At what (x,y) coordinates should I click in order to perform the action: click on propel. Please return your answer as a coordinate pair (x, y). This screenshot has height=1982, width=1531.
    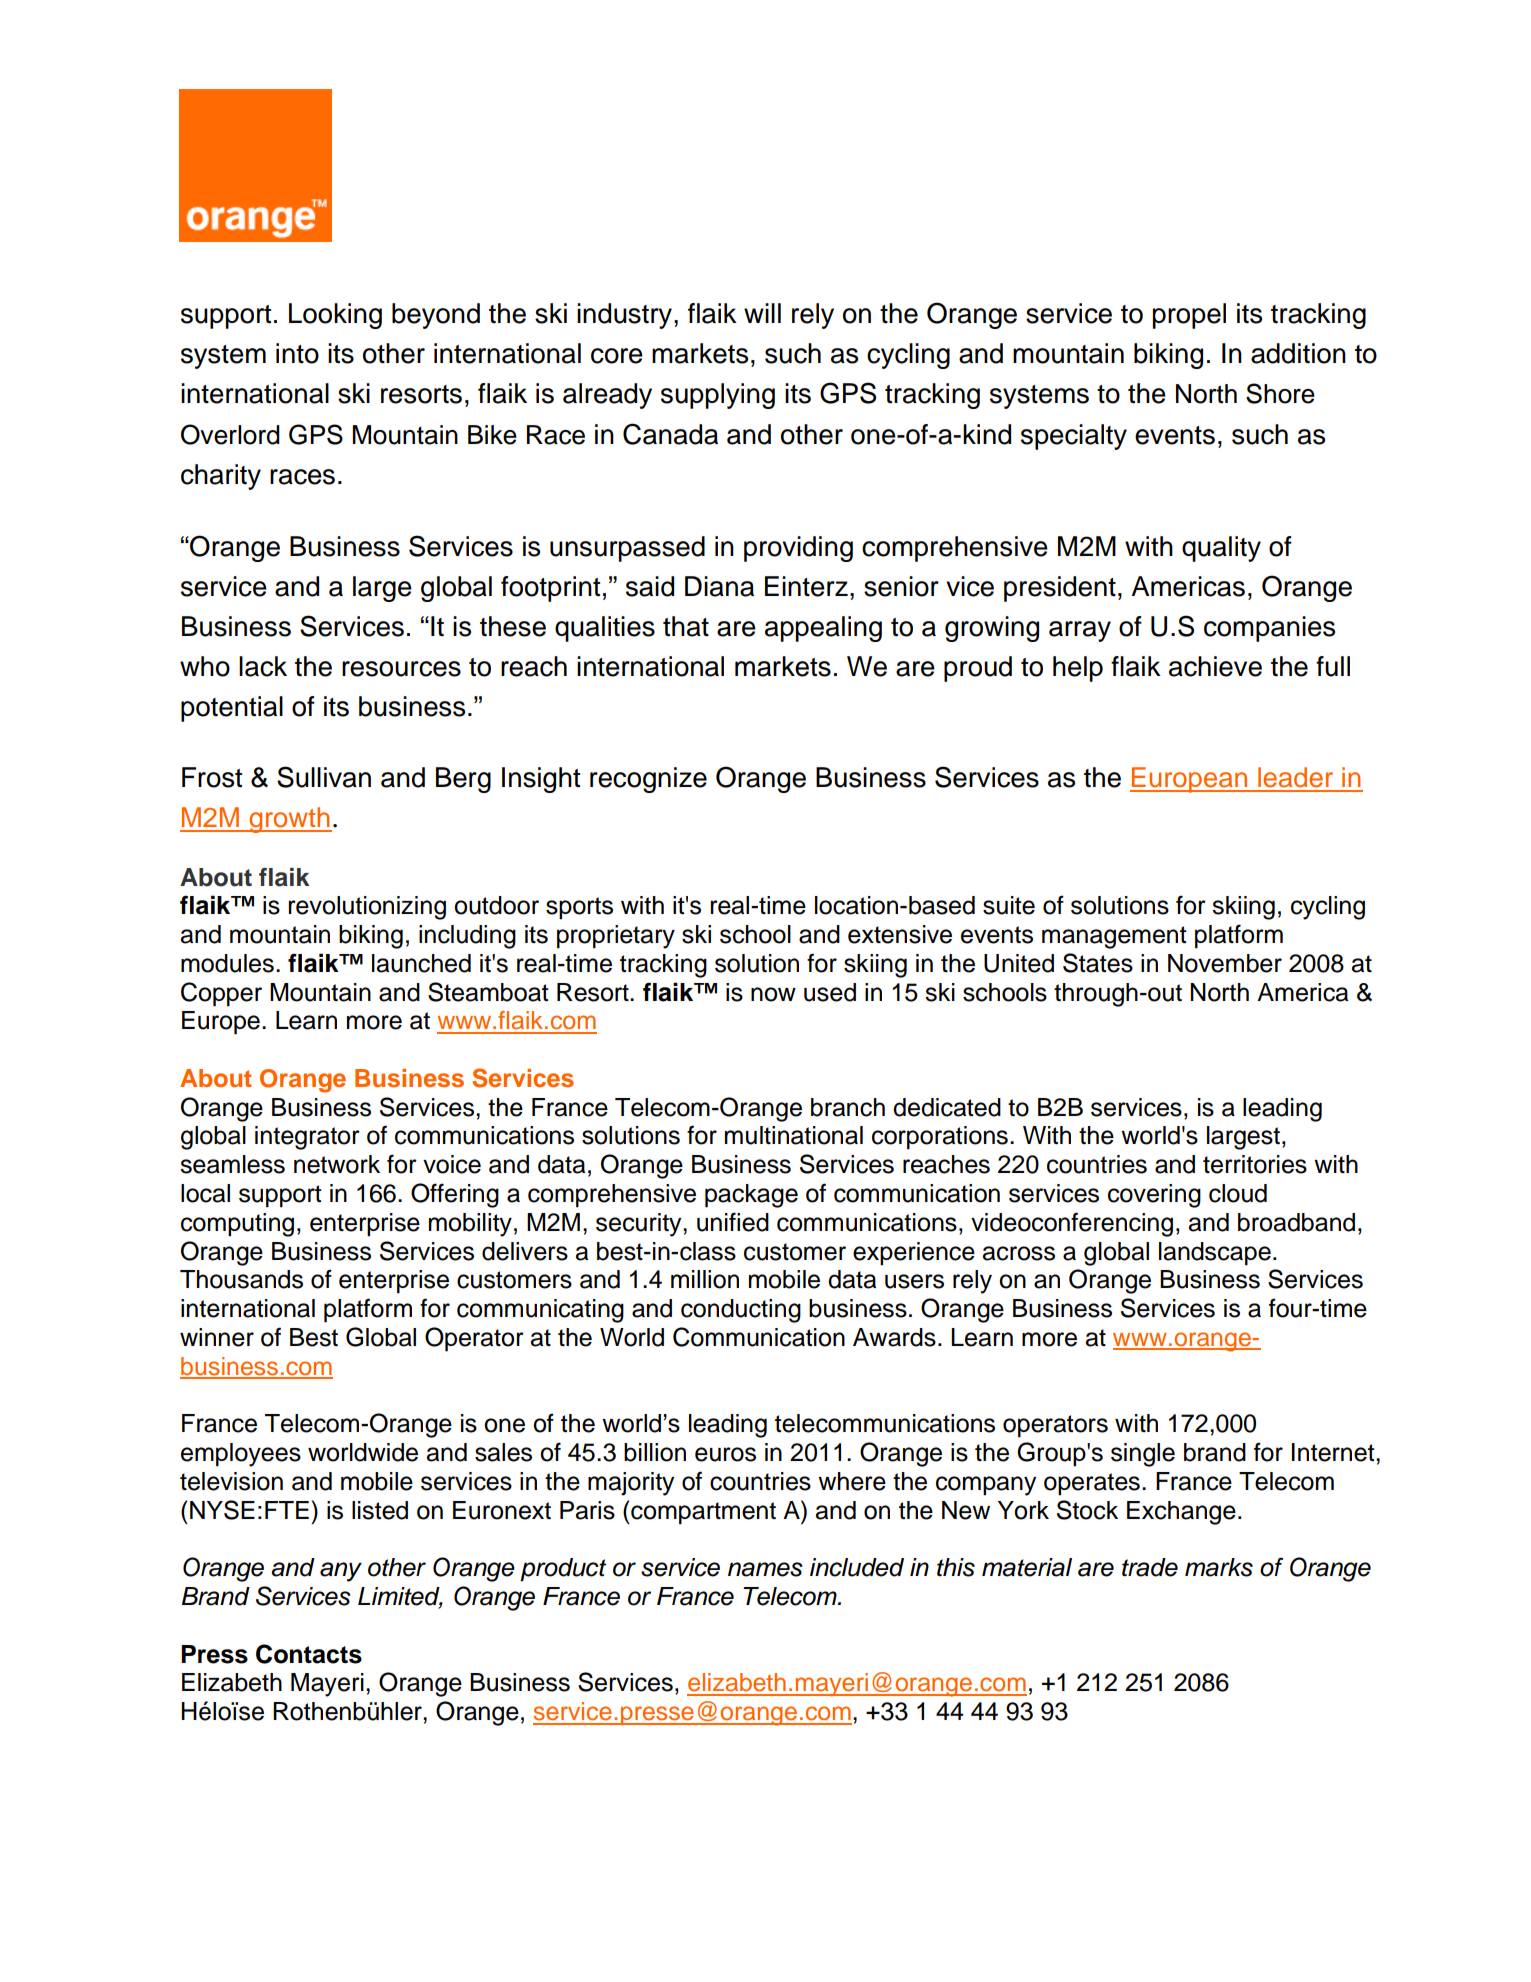
    Looking at the image, I should click on (1189, 316).
